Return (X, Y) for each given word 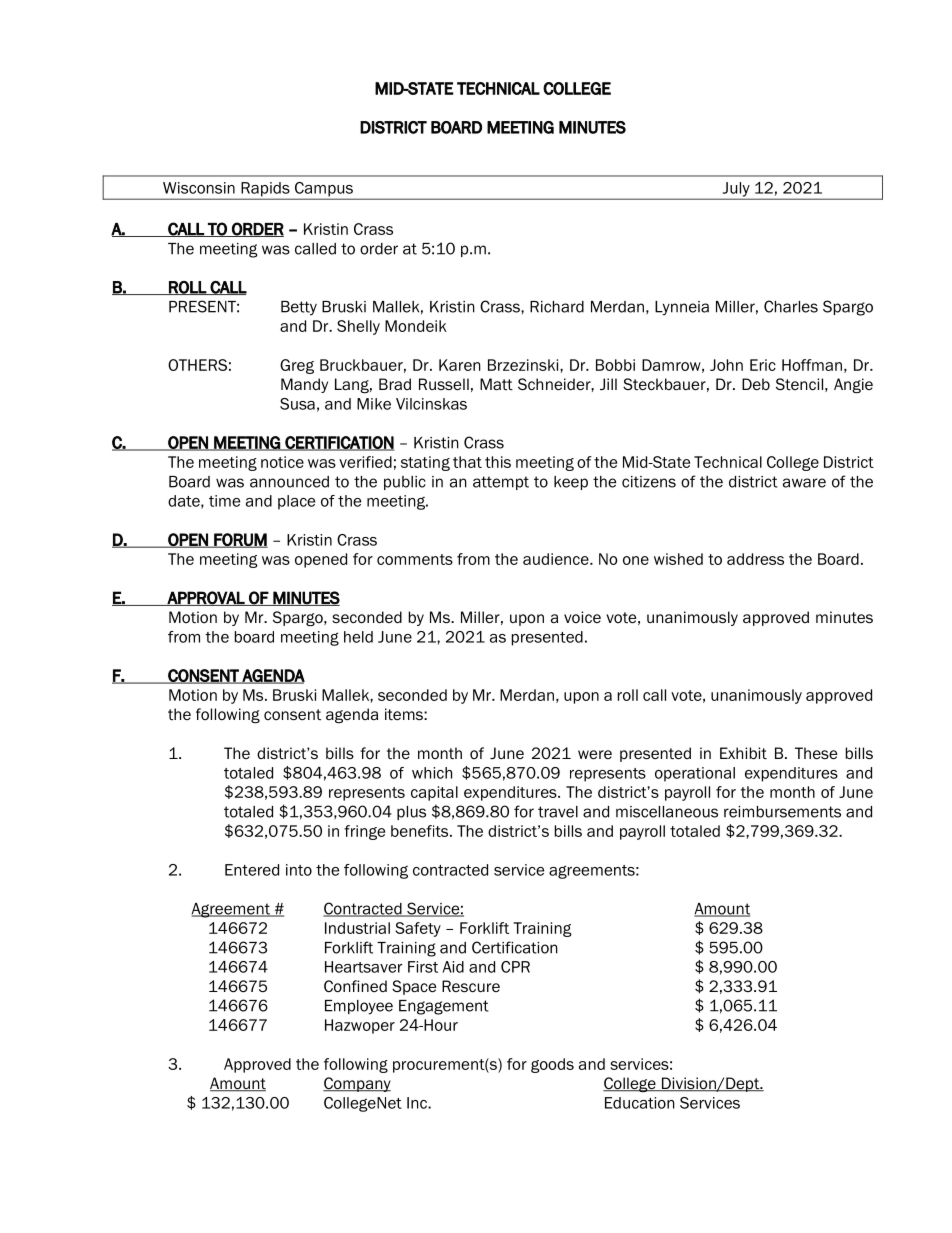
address (755, 559)
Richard (557, 307)
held (358, 637)
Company (357, 1084)
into (299, 870)
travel (558, 812)
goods (552, 1065)
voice (582, 617)
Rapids (265, 190)
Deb (756, 384)
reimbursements (782, 812)
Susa (297, 404)
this (498, 462)
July (736, 190)
